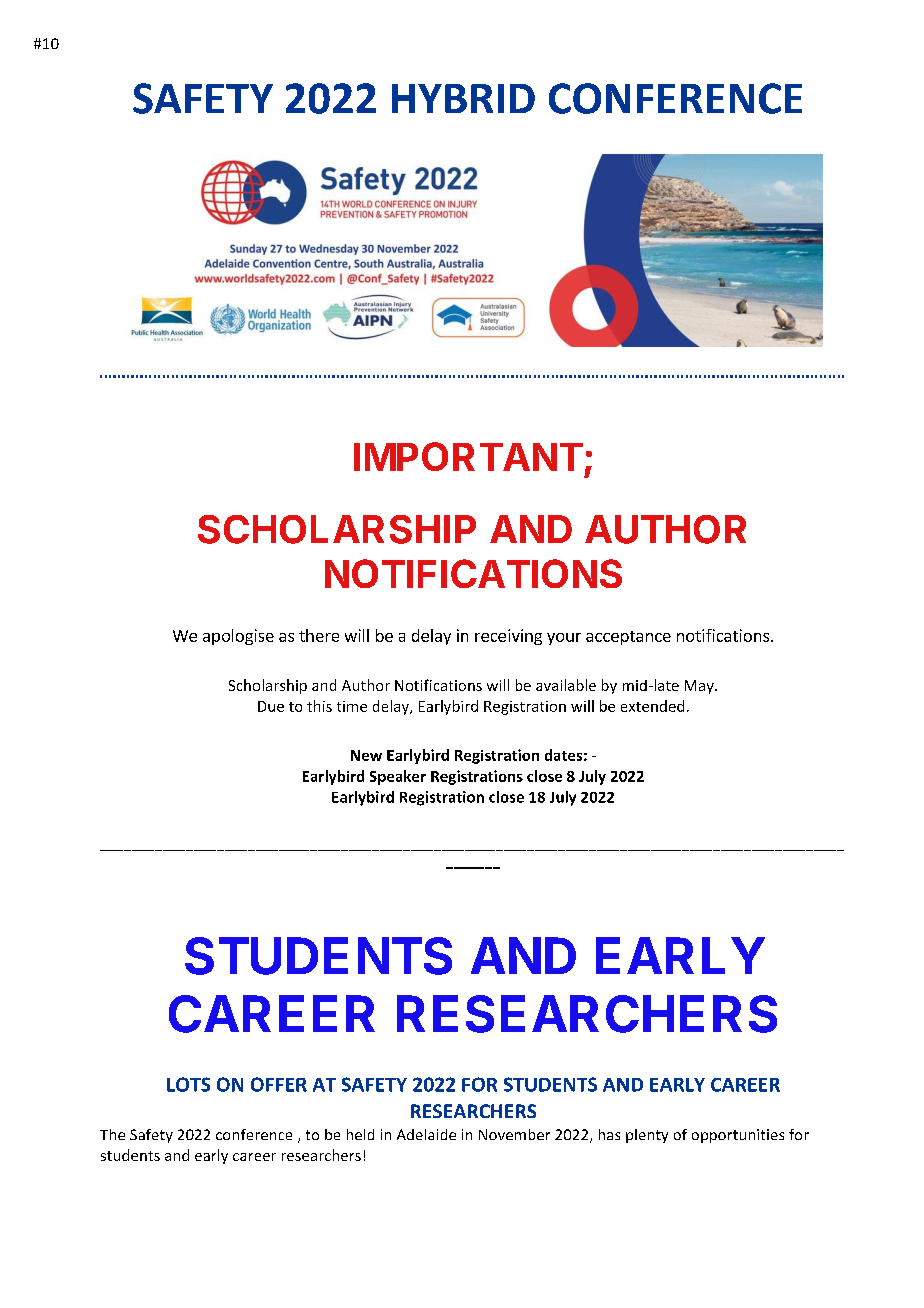 This screenshot has width=924, height=1308. I want to click on there, so click(319, 635).
